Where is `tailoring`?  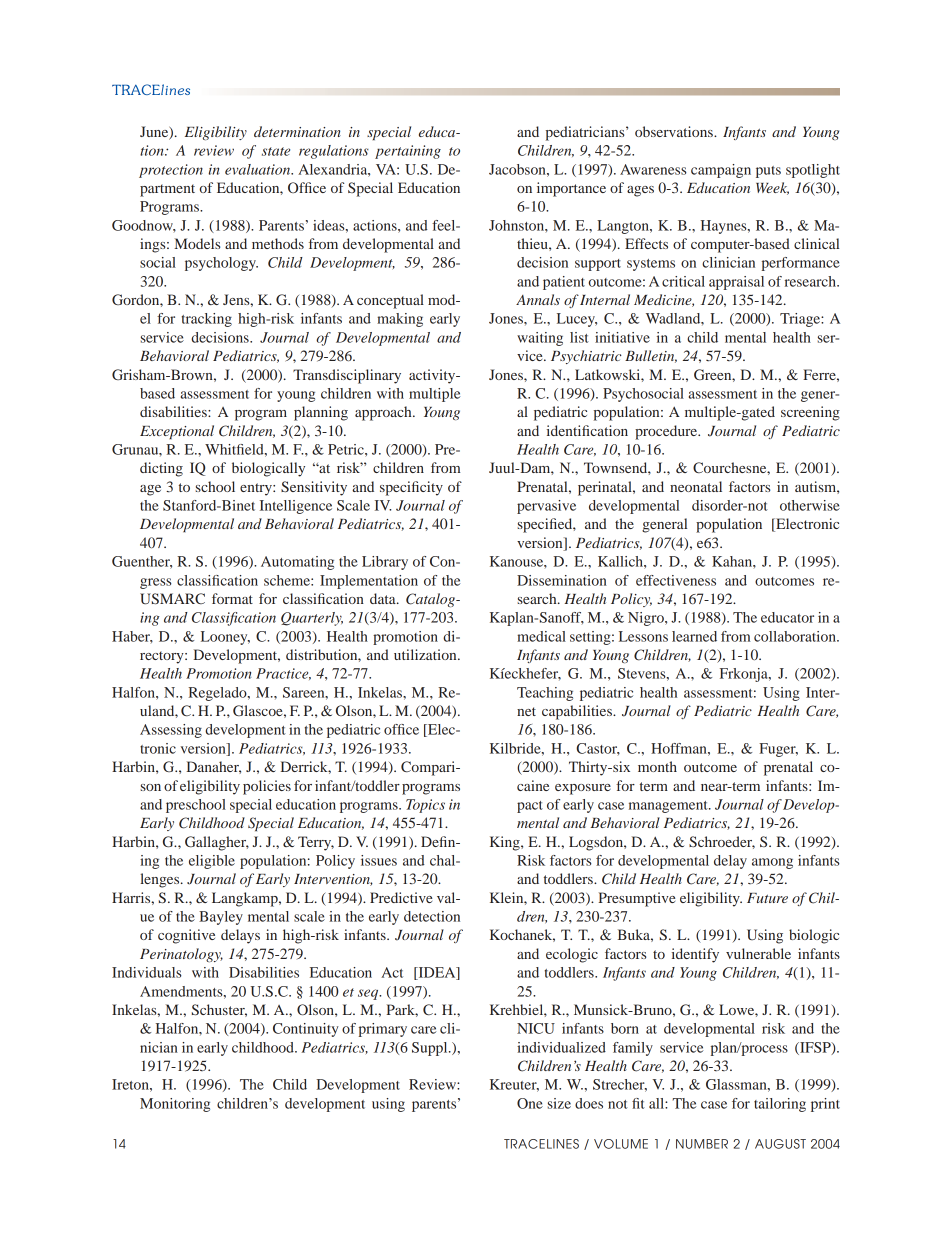 tailoring is located at coordinates (780, 1105).
